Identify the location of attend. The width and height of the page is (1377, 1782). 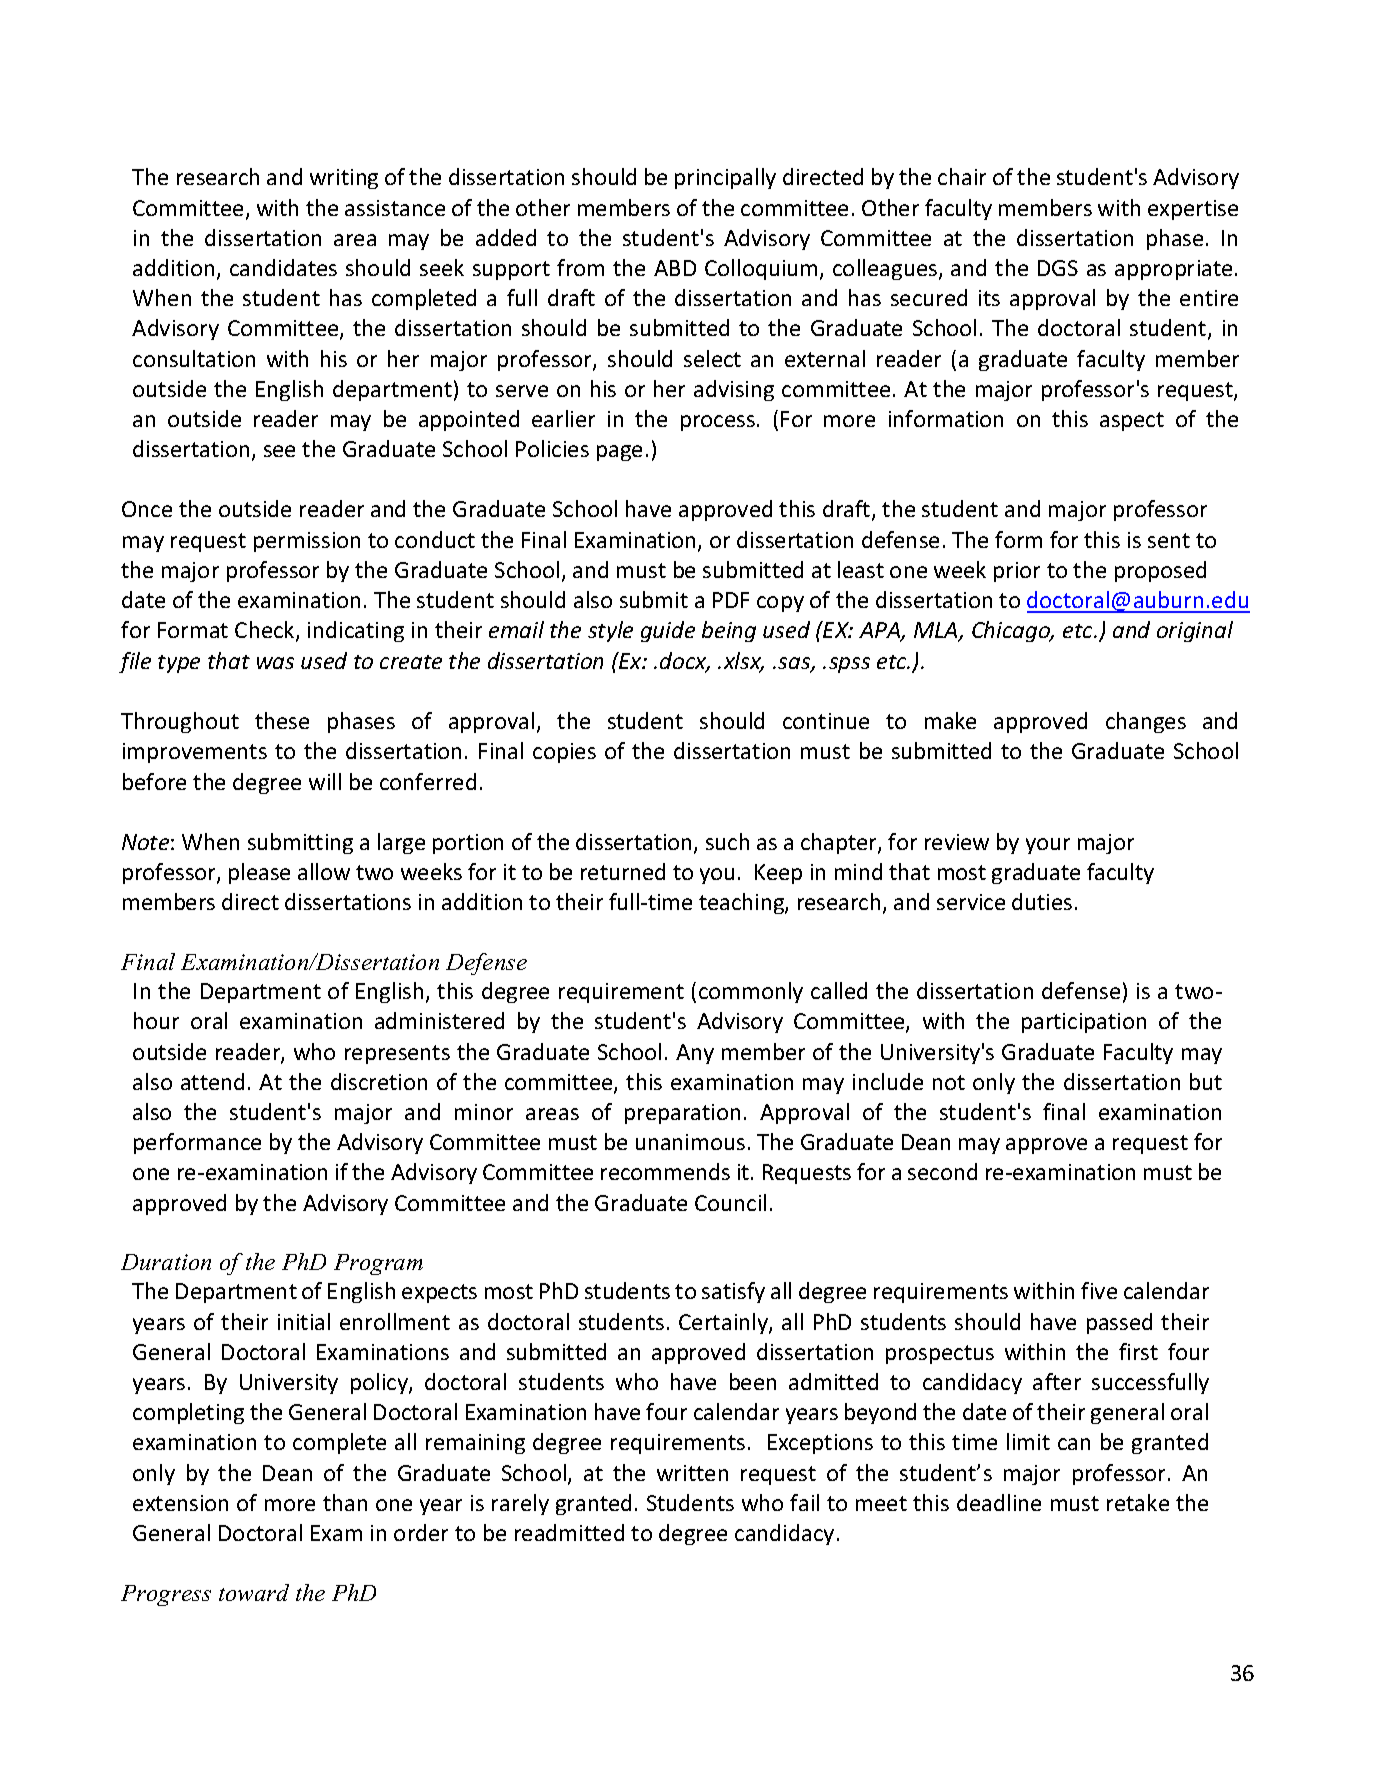
(212, 1081).
